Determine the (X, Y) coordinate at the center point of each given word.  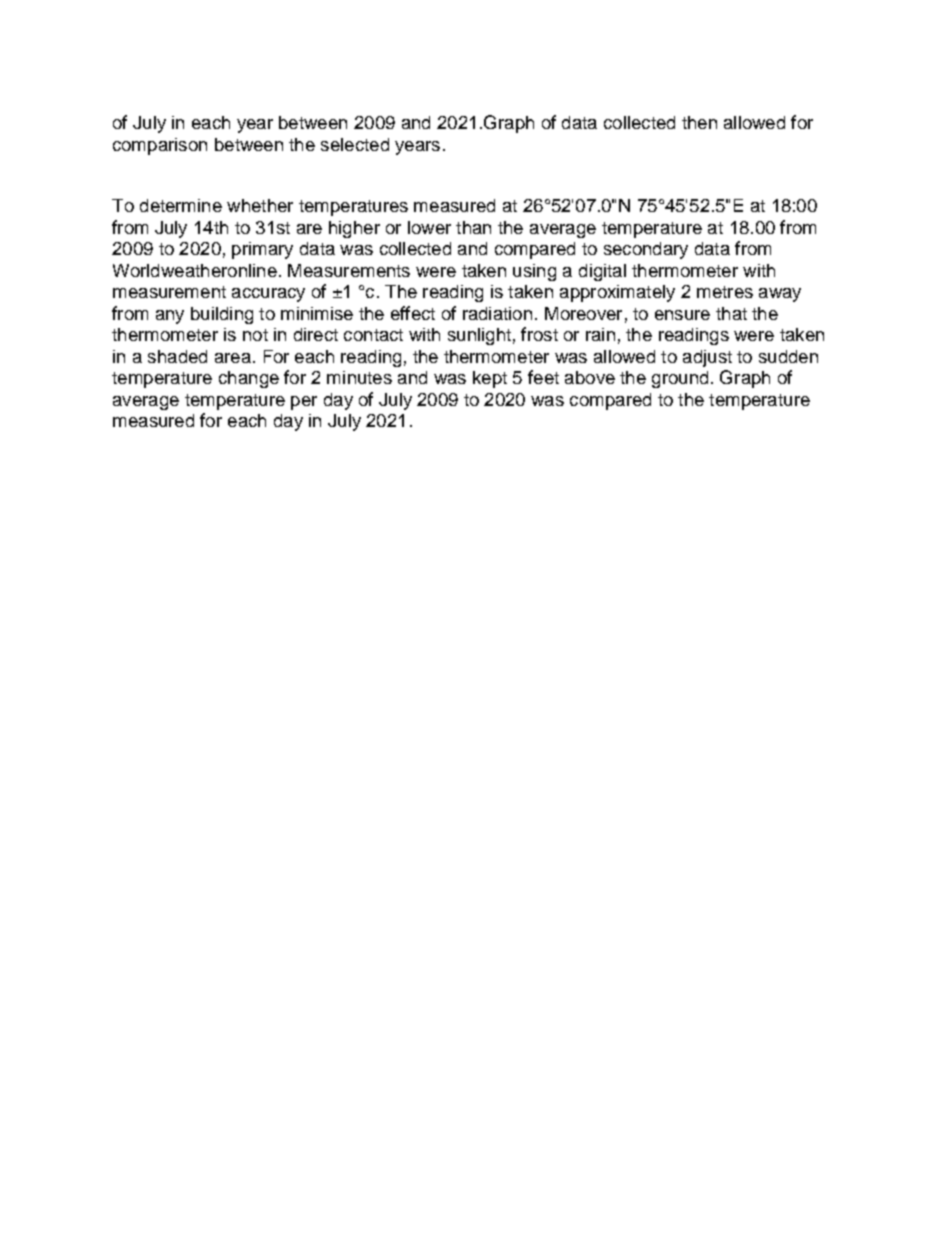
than (473, 227)
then (699, 122)
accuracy (268, 295)
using (534, 272)
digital (602, 272)
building (222, 315)
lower (429, 227)
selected (355, 144)
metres (725, 292)
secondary (646, 250)
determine (181, 205)
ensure (682, 315)
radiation (497, 313)
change (249, 379)
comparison (160, 146)
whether (260, 205)
